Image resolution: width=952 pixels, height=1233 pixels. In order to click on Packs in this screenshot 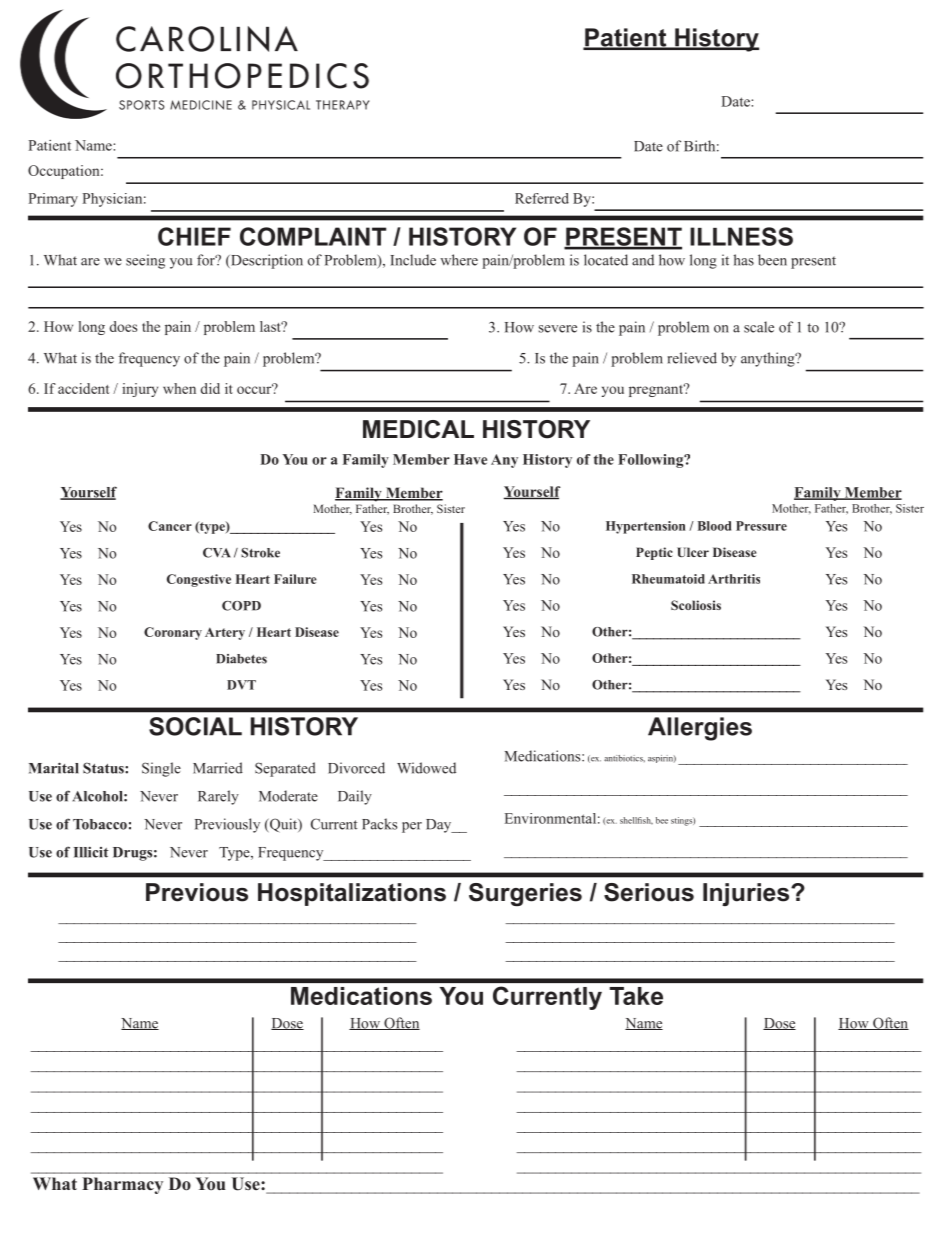, I will do `click(379, 824)`.
